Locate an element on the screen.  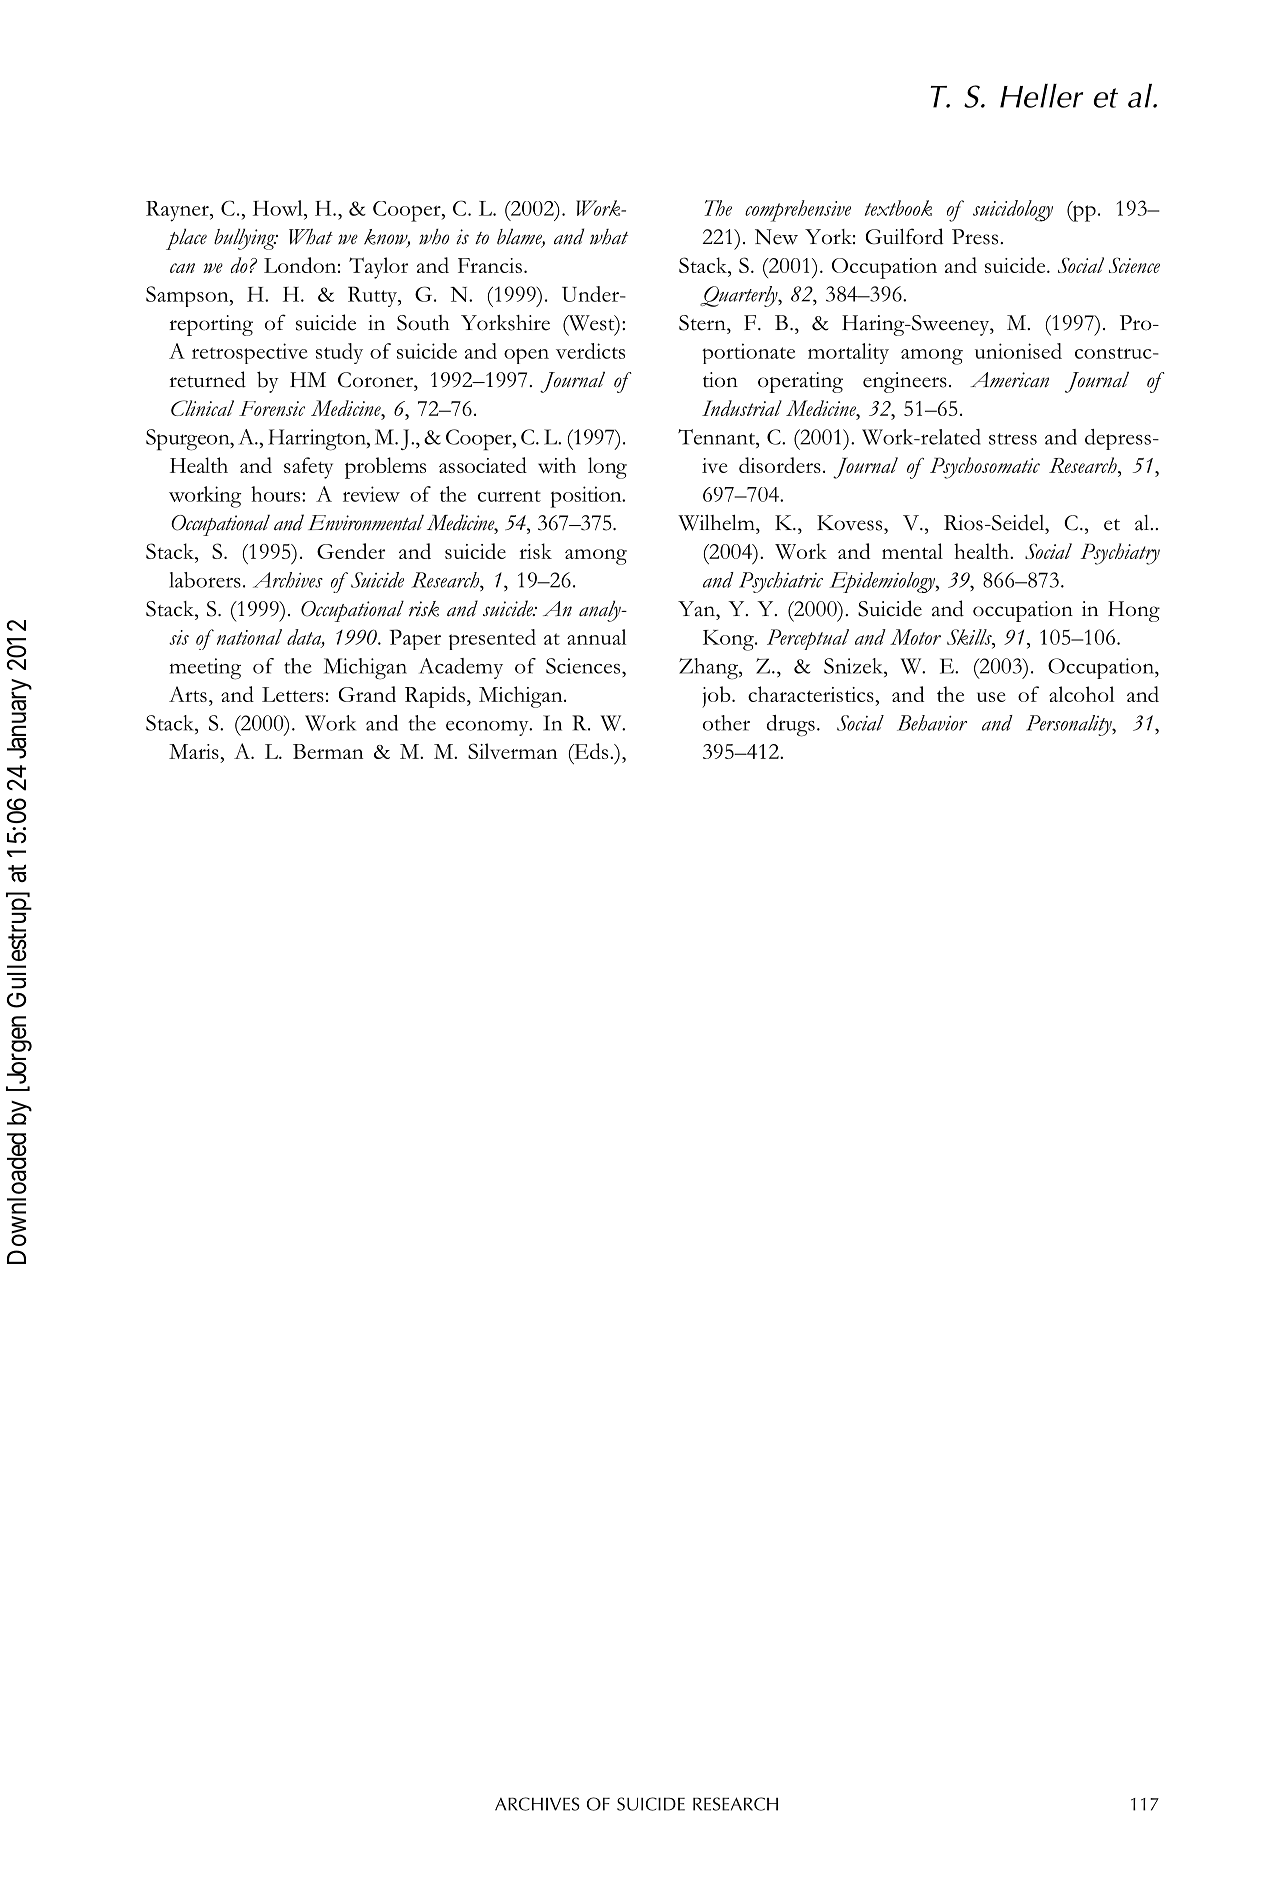
Forensic is located at coordinates (272, 408).
